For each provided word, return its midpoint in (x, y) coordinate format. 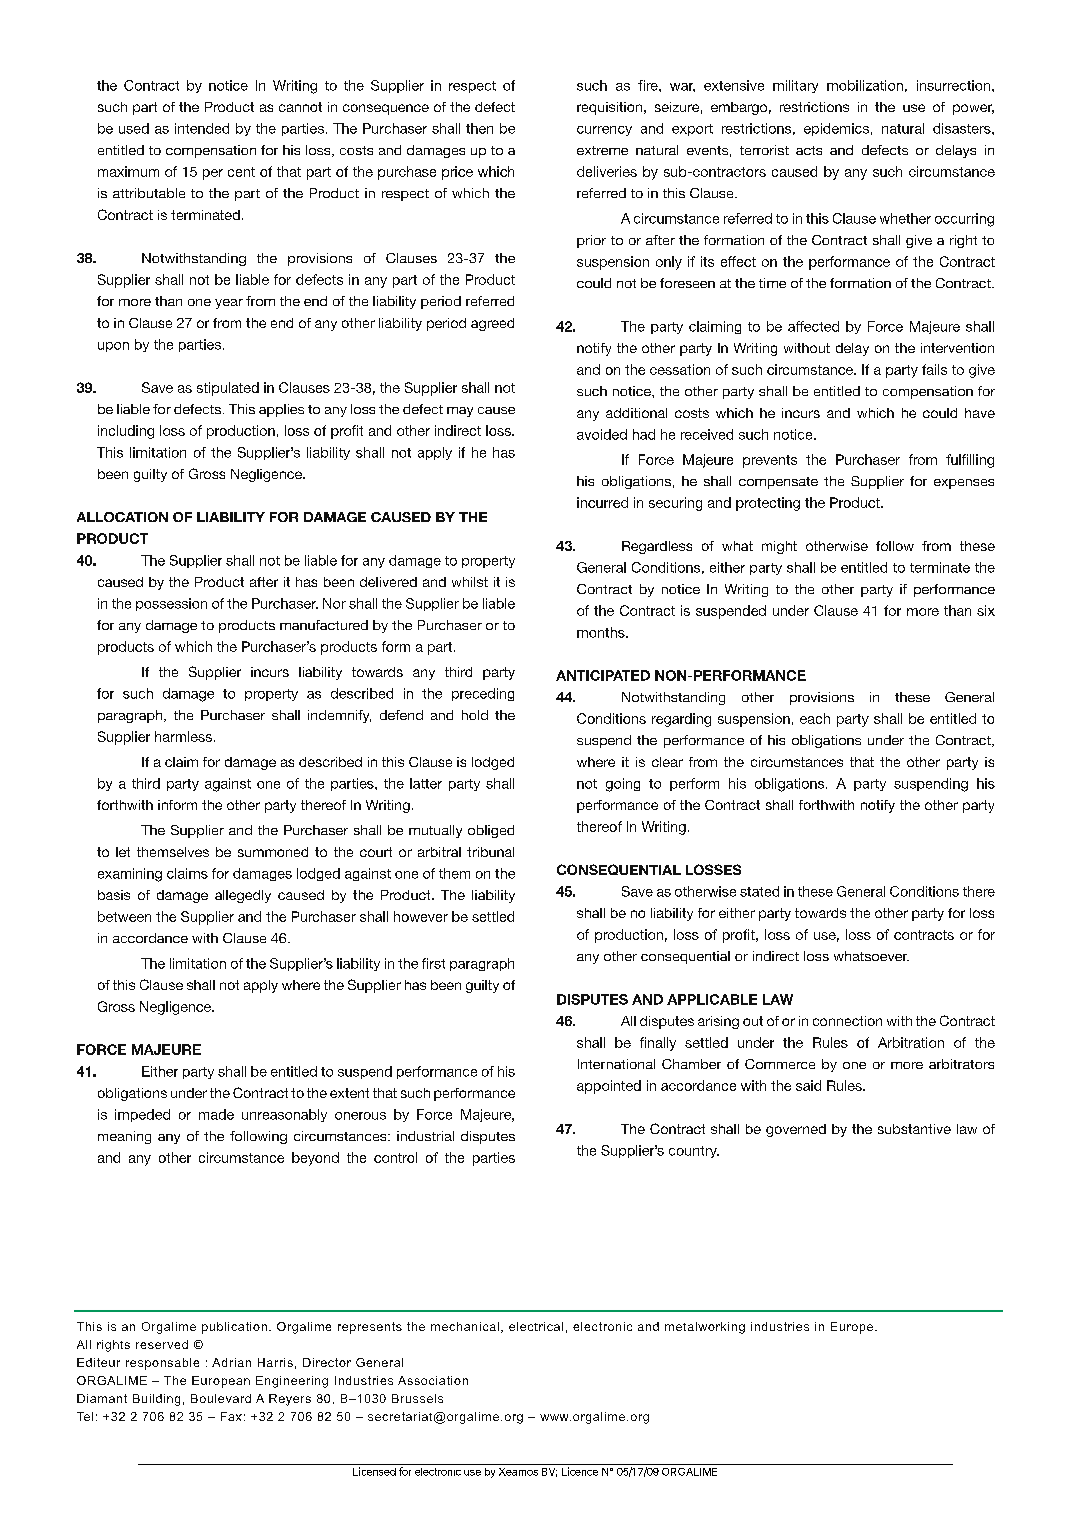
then (479, 128)
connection (847, 1021)
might (779, 547)
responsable (162, 1364)
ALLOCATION (122, 517)
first (433, 963)
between (124, 916)
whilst (470, 582)
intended (202, 128)
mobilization (865, 85)
